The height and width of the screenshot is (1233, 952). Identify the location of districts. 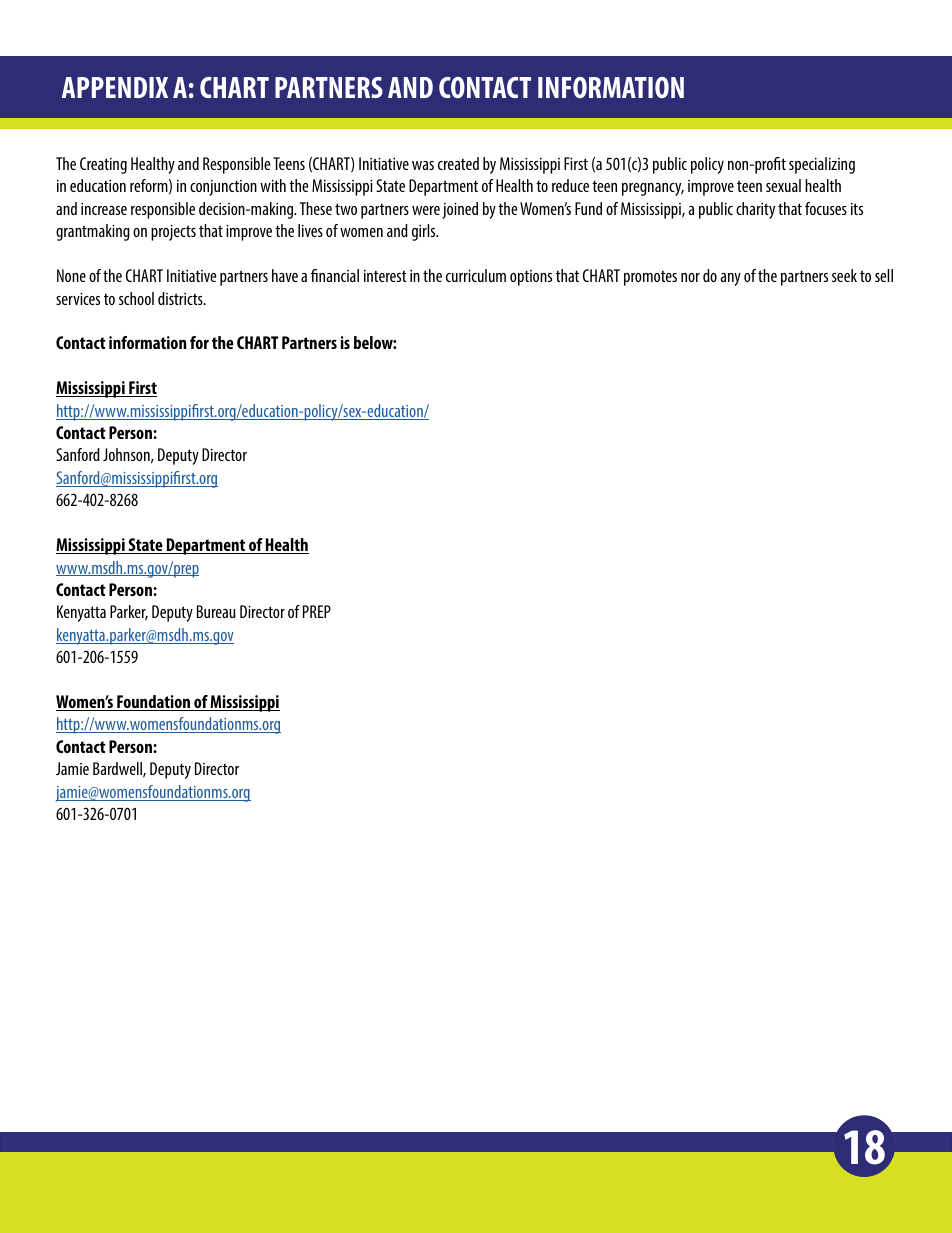
(181, 298).
